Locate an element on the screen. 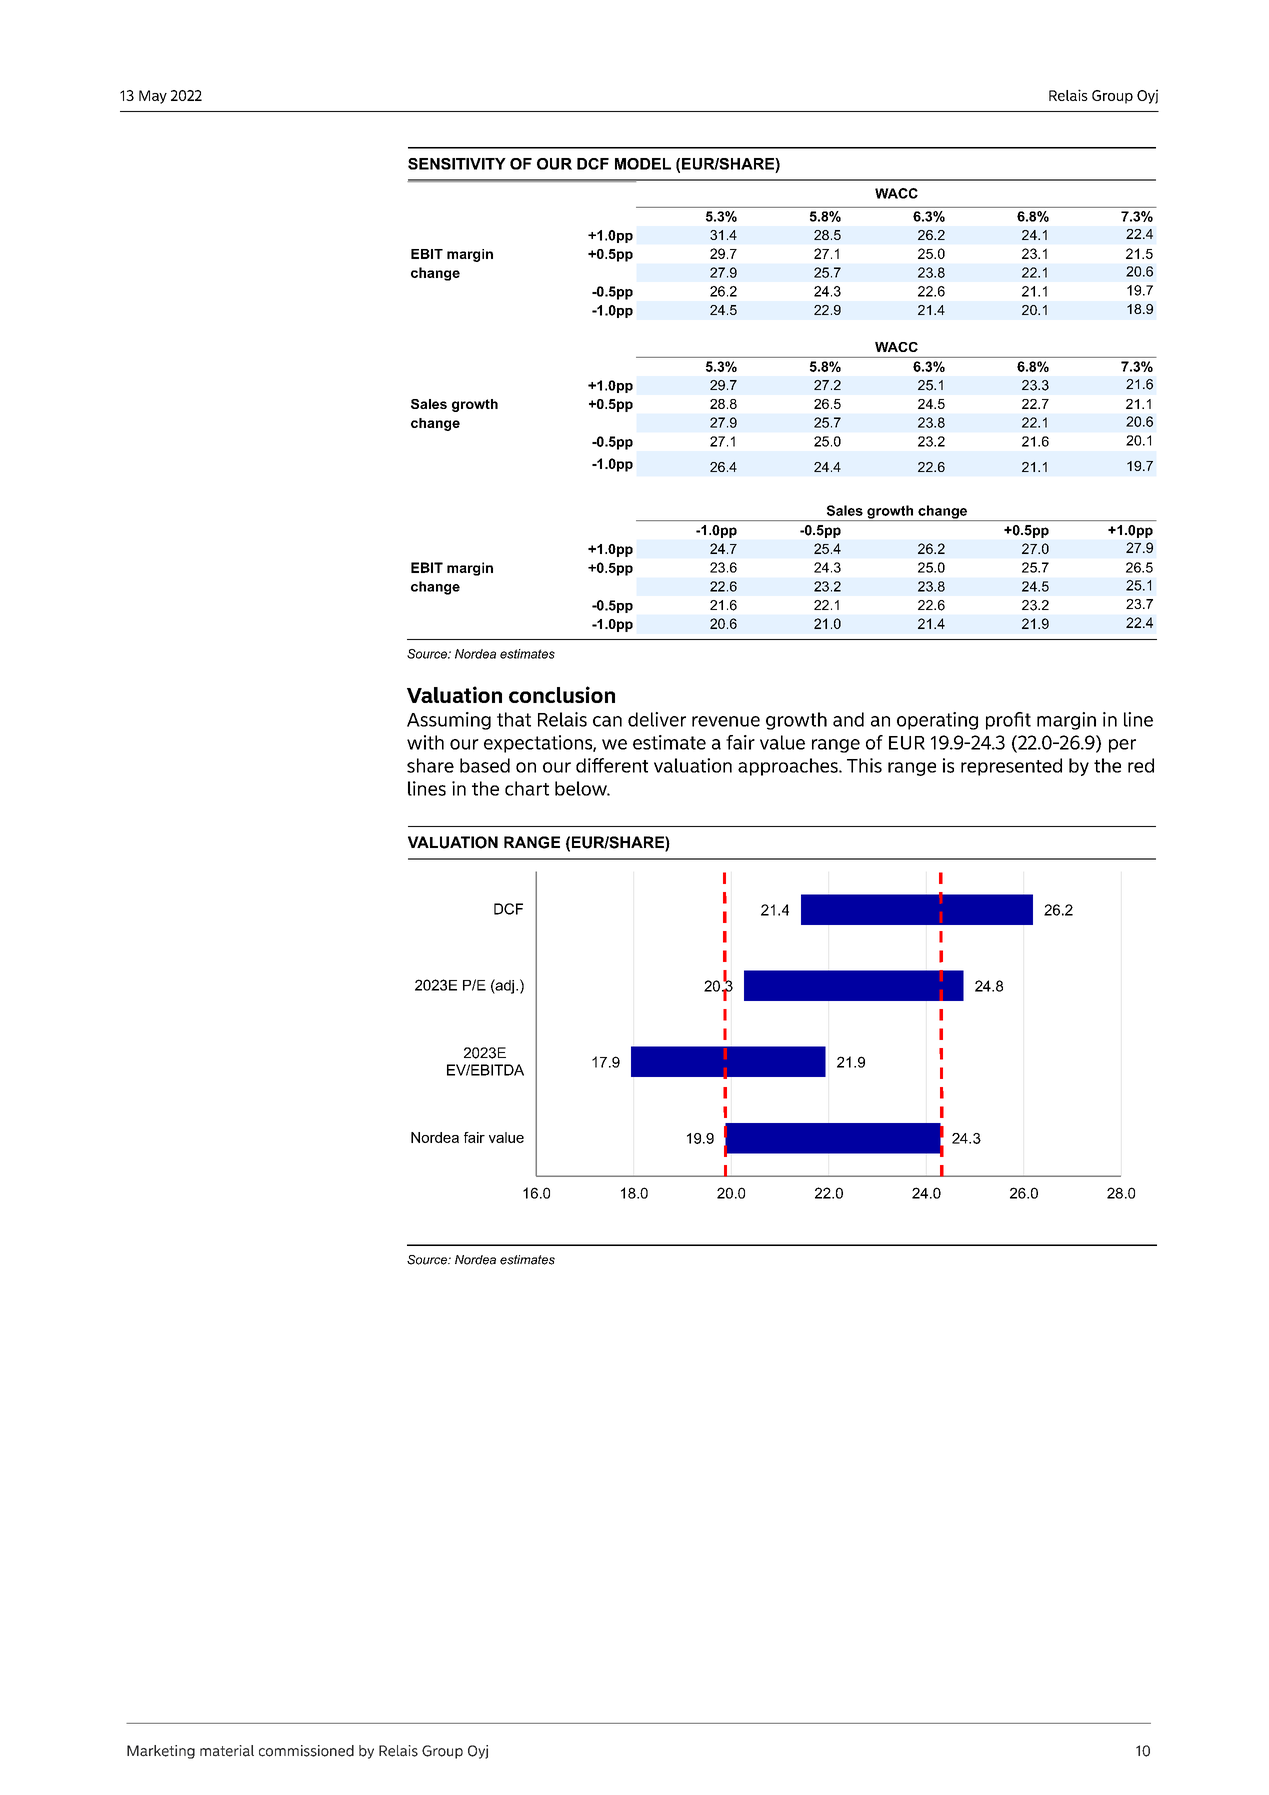 The width and height of the screenshot is (1269, 1795). commissioned is located at coordinates (306, 1751).
